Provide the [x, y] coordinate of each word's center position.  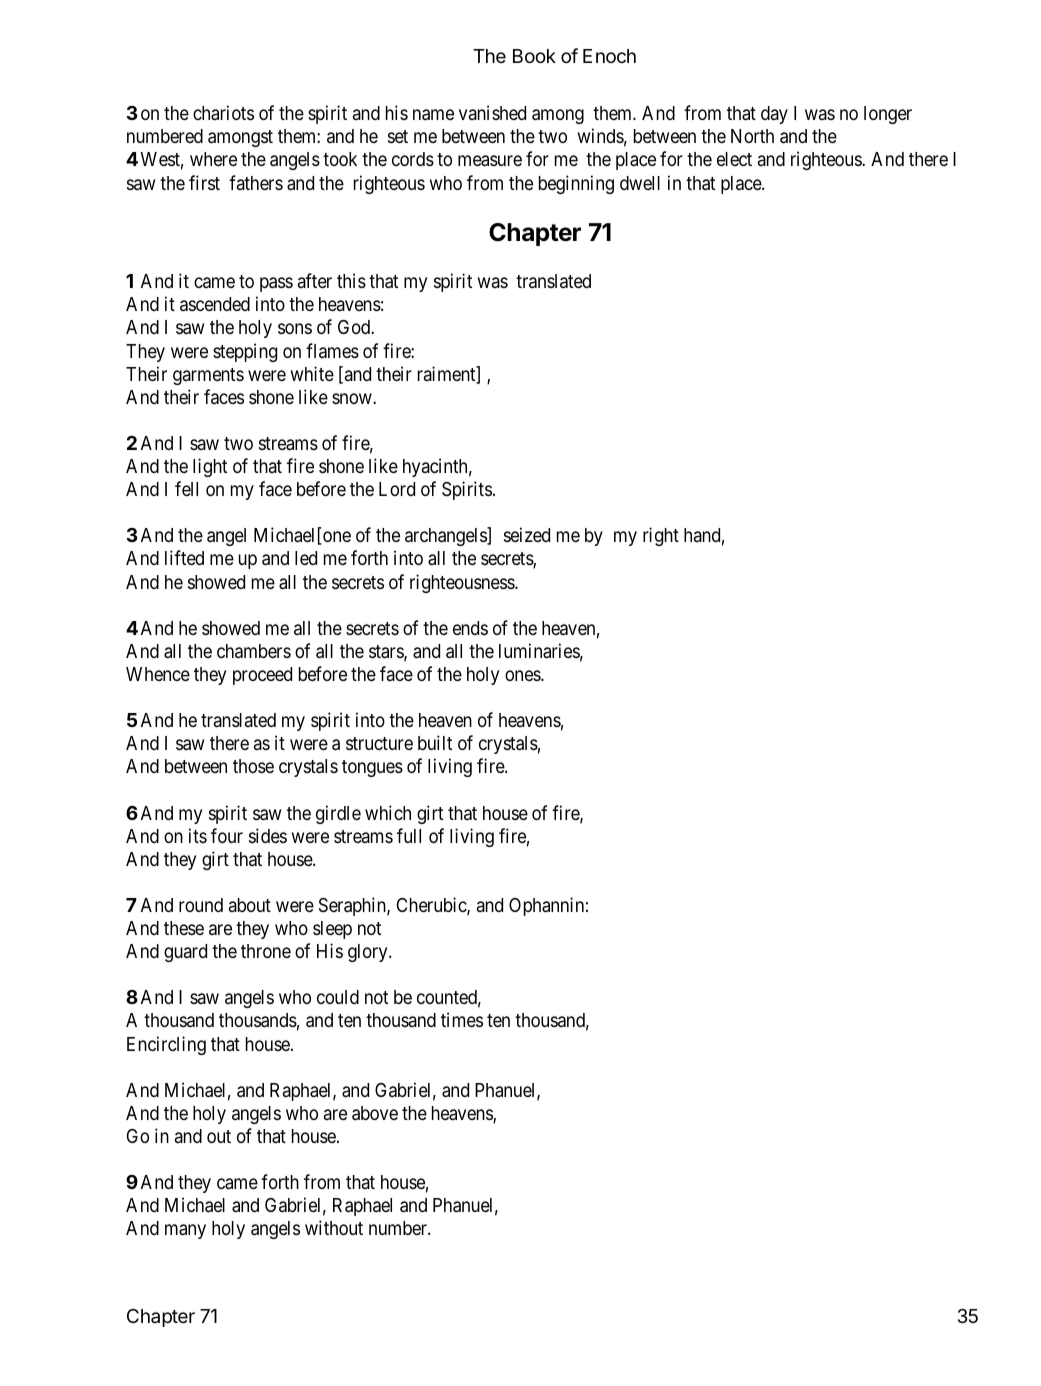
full [409, 835]
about [250, 905]
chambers [254, 651]
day [774, 115]
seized [527, 534]
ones [523, 675]
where [213, 159]
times [462, 1019]
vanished [492, 112]
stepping [245, 352]
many [185, 1232]
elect [734, 159]
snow [353, 398]
